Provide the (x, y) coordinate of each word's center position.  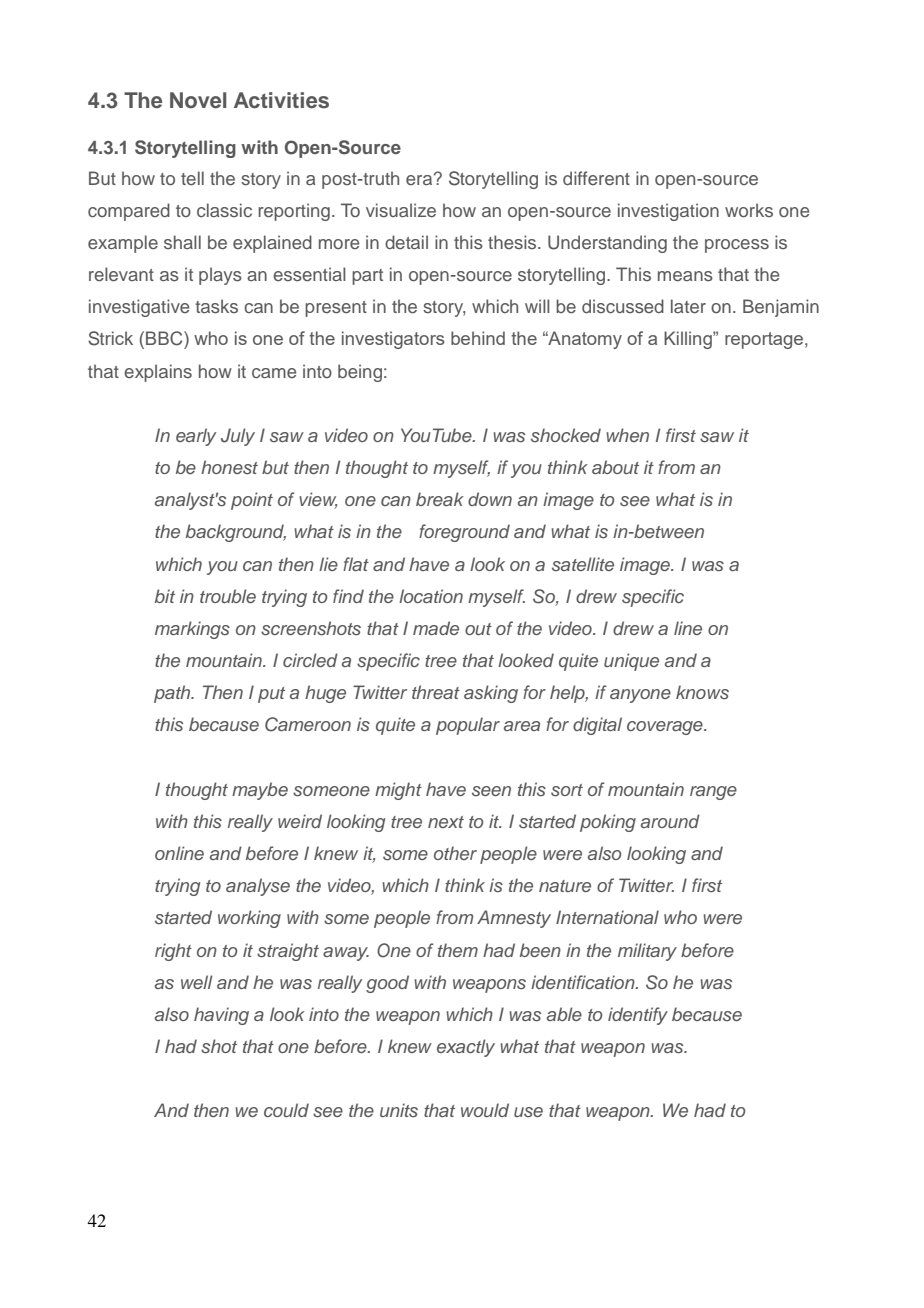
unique (631, 662)
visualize (401, 210)
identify (638, 1016)
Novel (198, 100)
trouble (228, 596)
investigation (668, 212)
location (431, 596)
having (221, 1016)
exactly (466, 1048)
